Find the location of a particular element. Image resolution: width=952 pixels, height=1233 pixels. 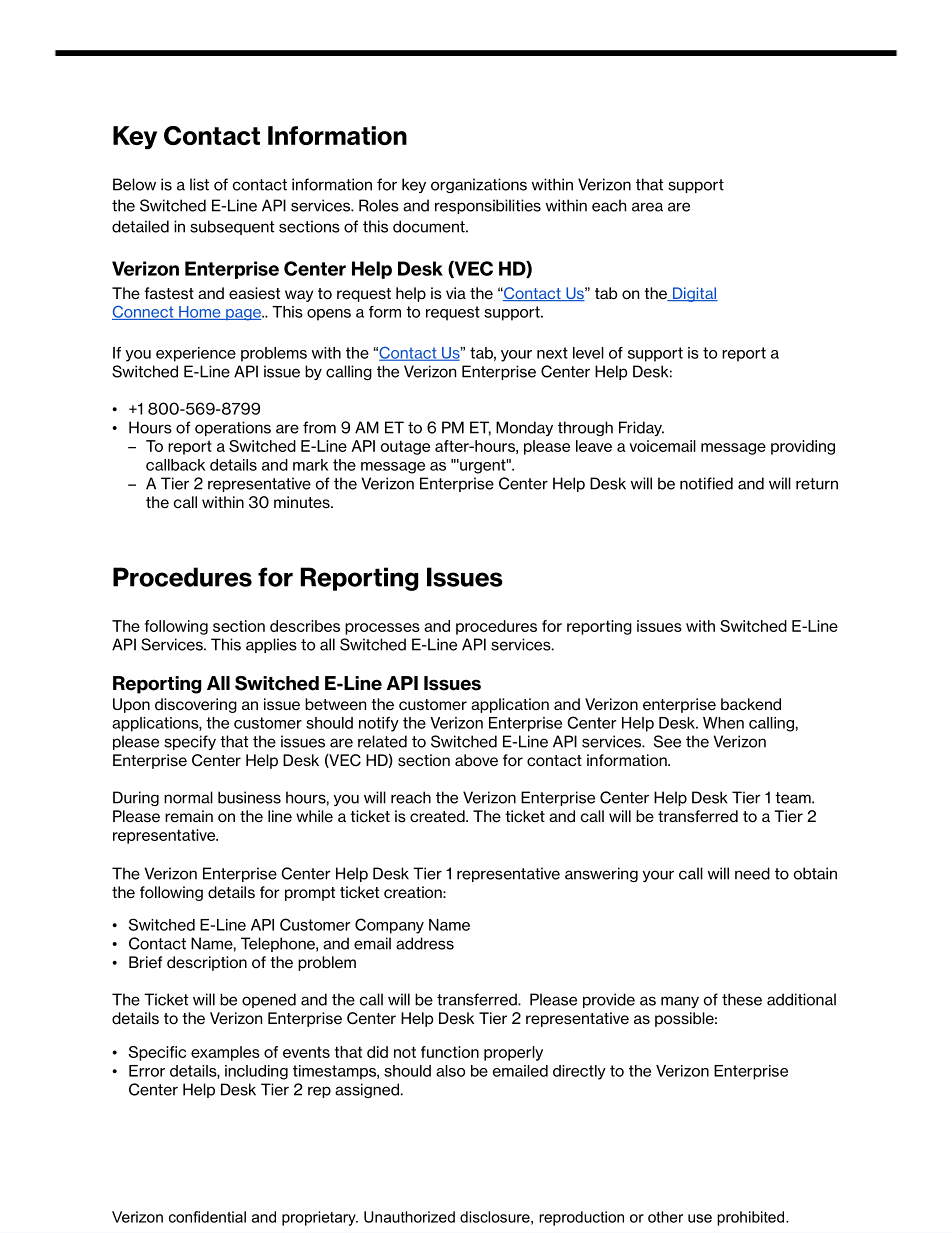

many is located at coordinates (680, 1002).
